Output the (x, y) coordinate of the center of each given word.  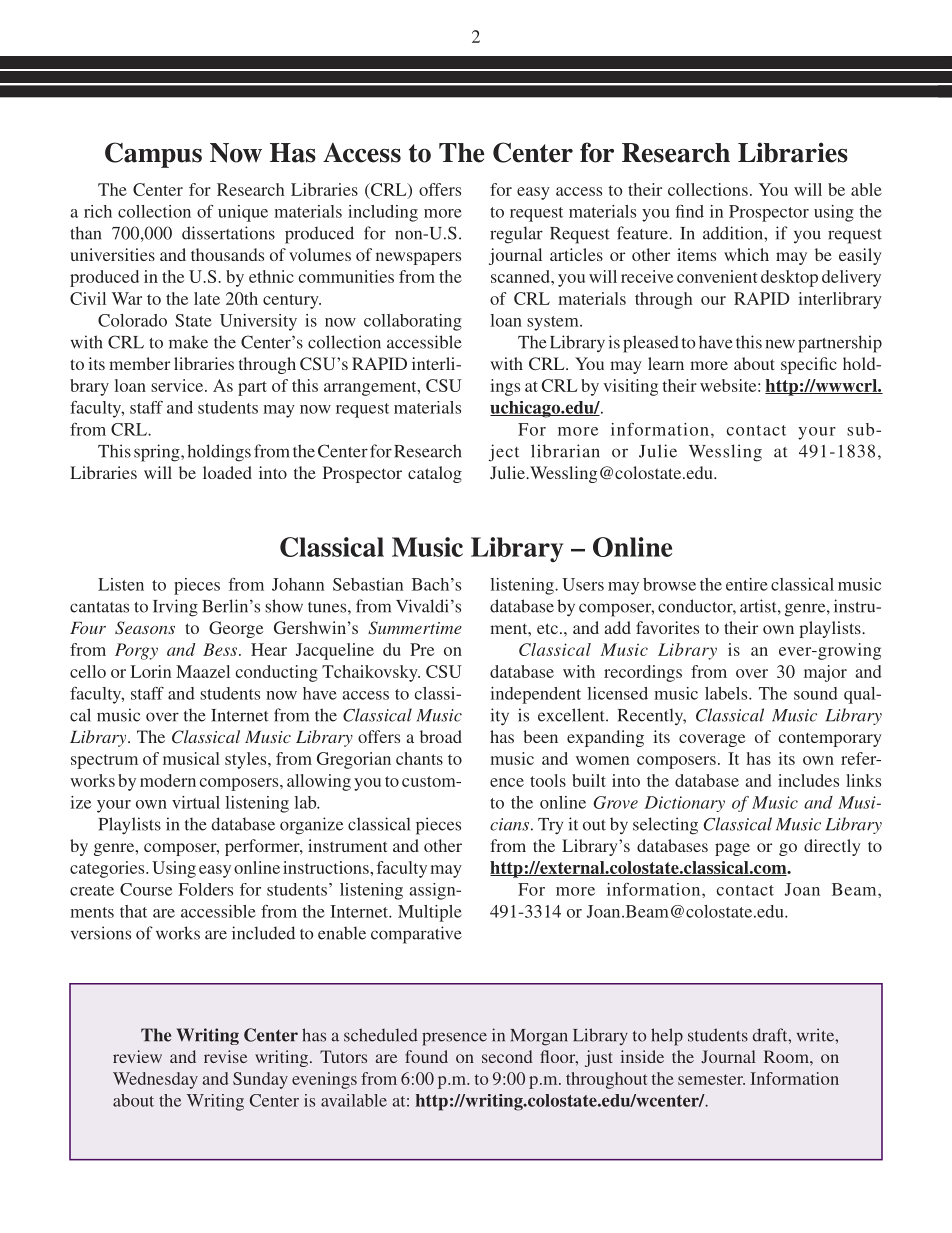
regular (516, 235)
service (178, 385)
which (746, 254)
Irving (175, 608)
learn (666, 363)
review (137, 1056)
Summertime (415, 628)
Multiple (430, 913)
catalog (435, 474)
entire (747, 584)
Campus (153, 155)
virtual (196, 802)
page (732, 849)
